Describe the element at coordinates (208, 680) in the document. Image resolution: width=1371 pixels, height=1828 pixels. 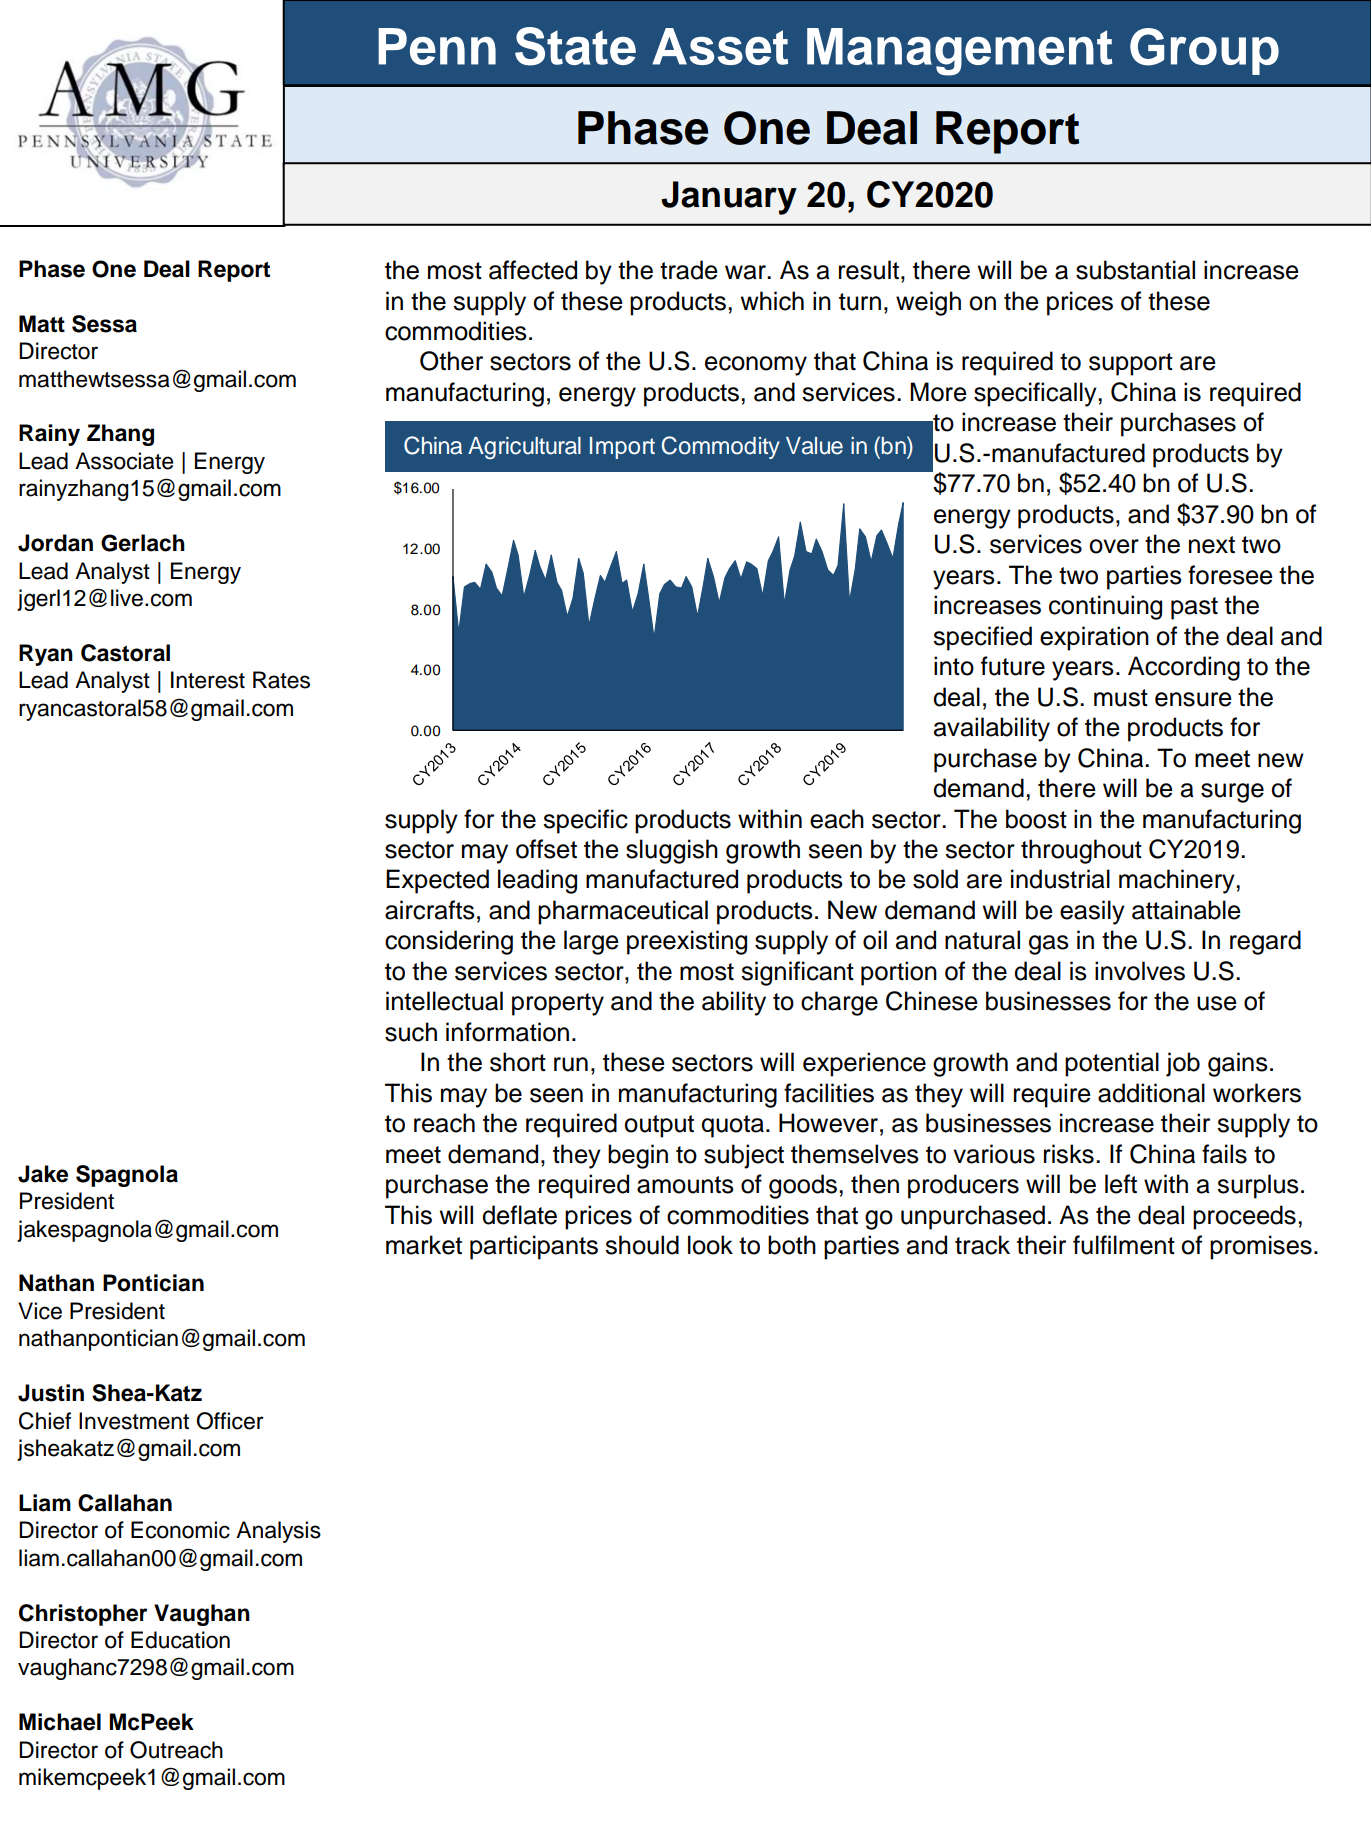
I see `Interest` at that location.
